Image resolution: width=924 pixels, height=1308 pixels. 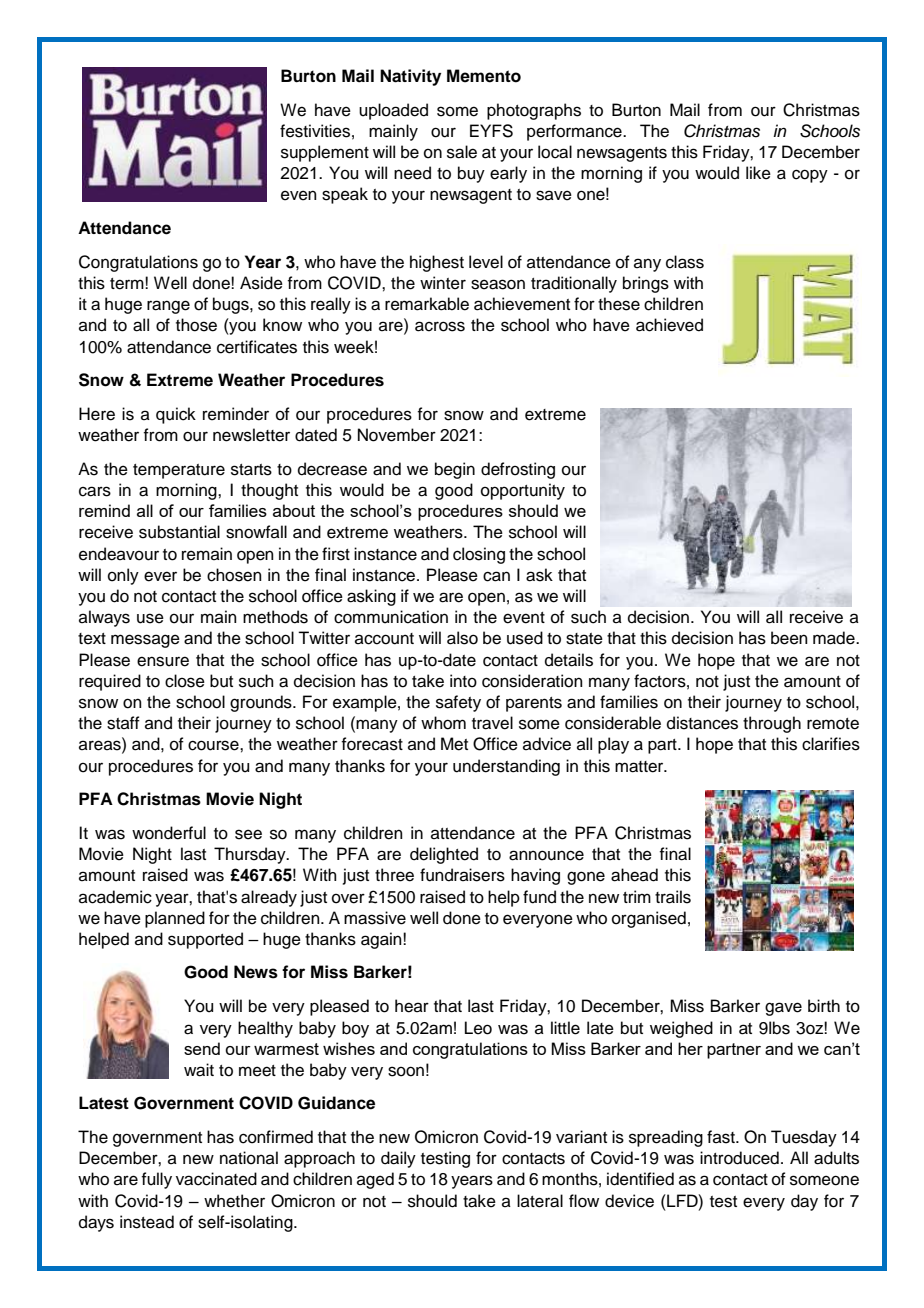 What do you see at coordinates (169, 833) in the page?
I see `wonderful` at bounding box center [169, 833].
